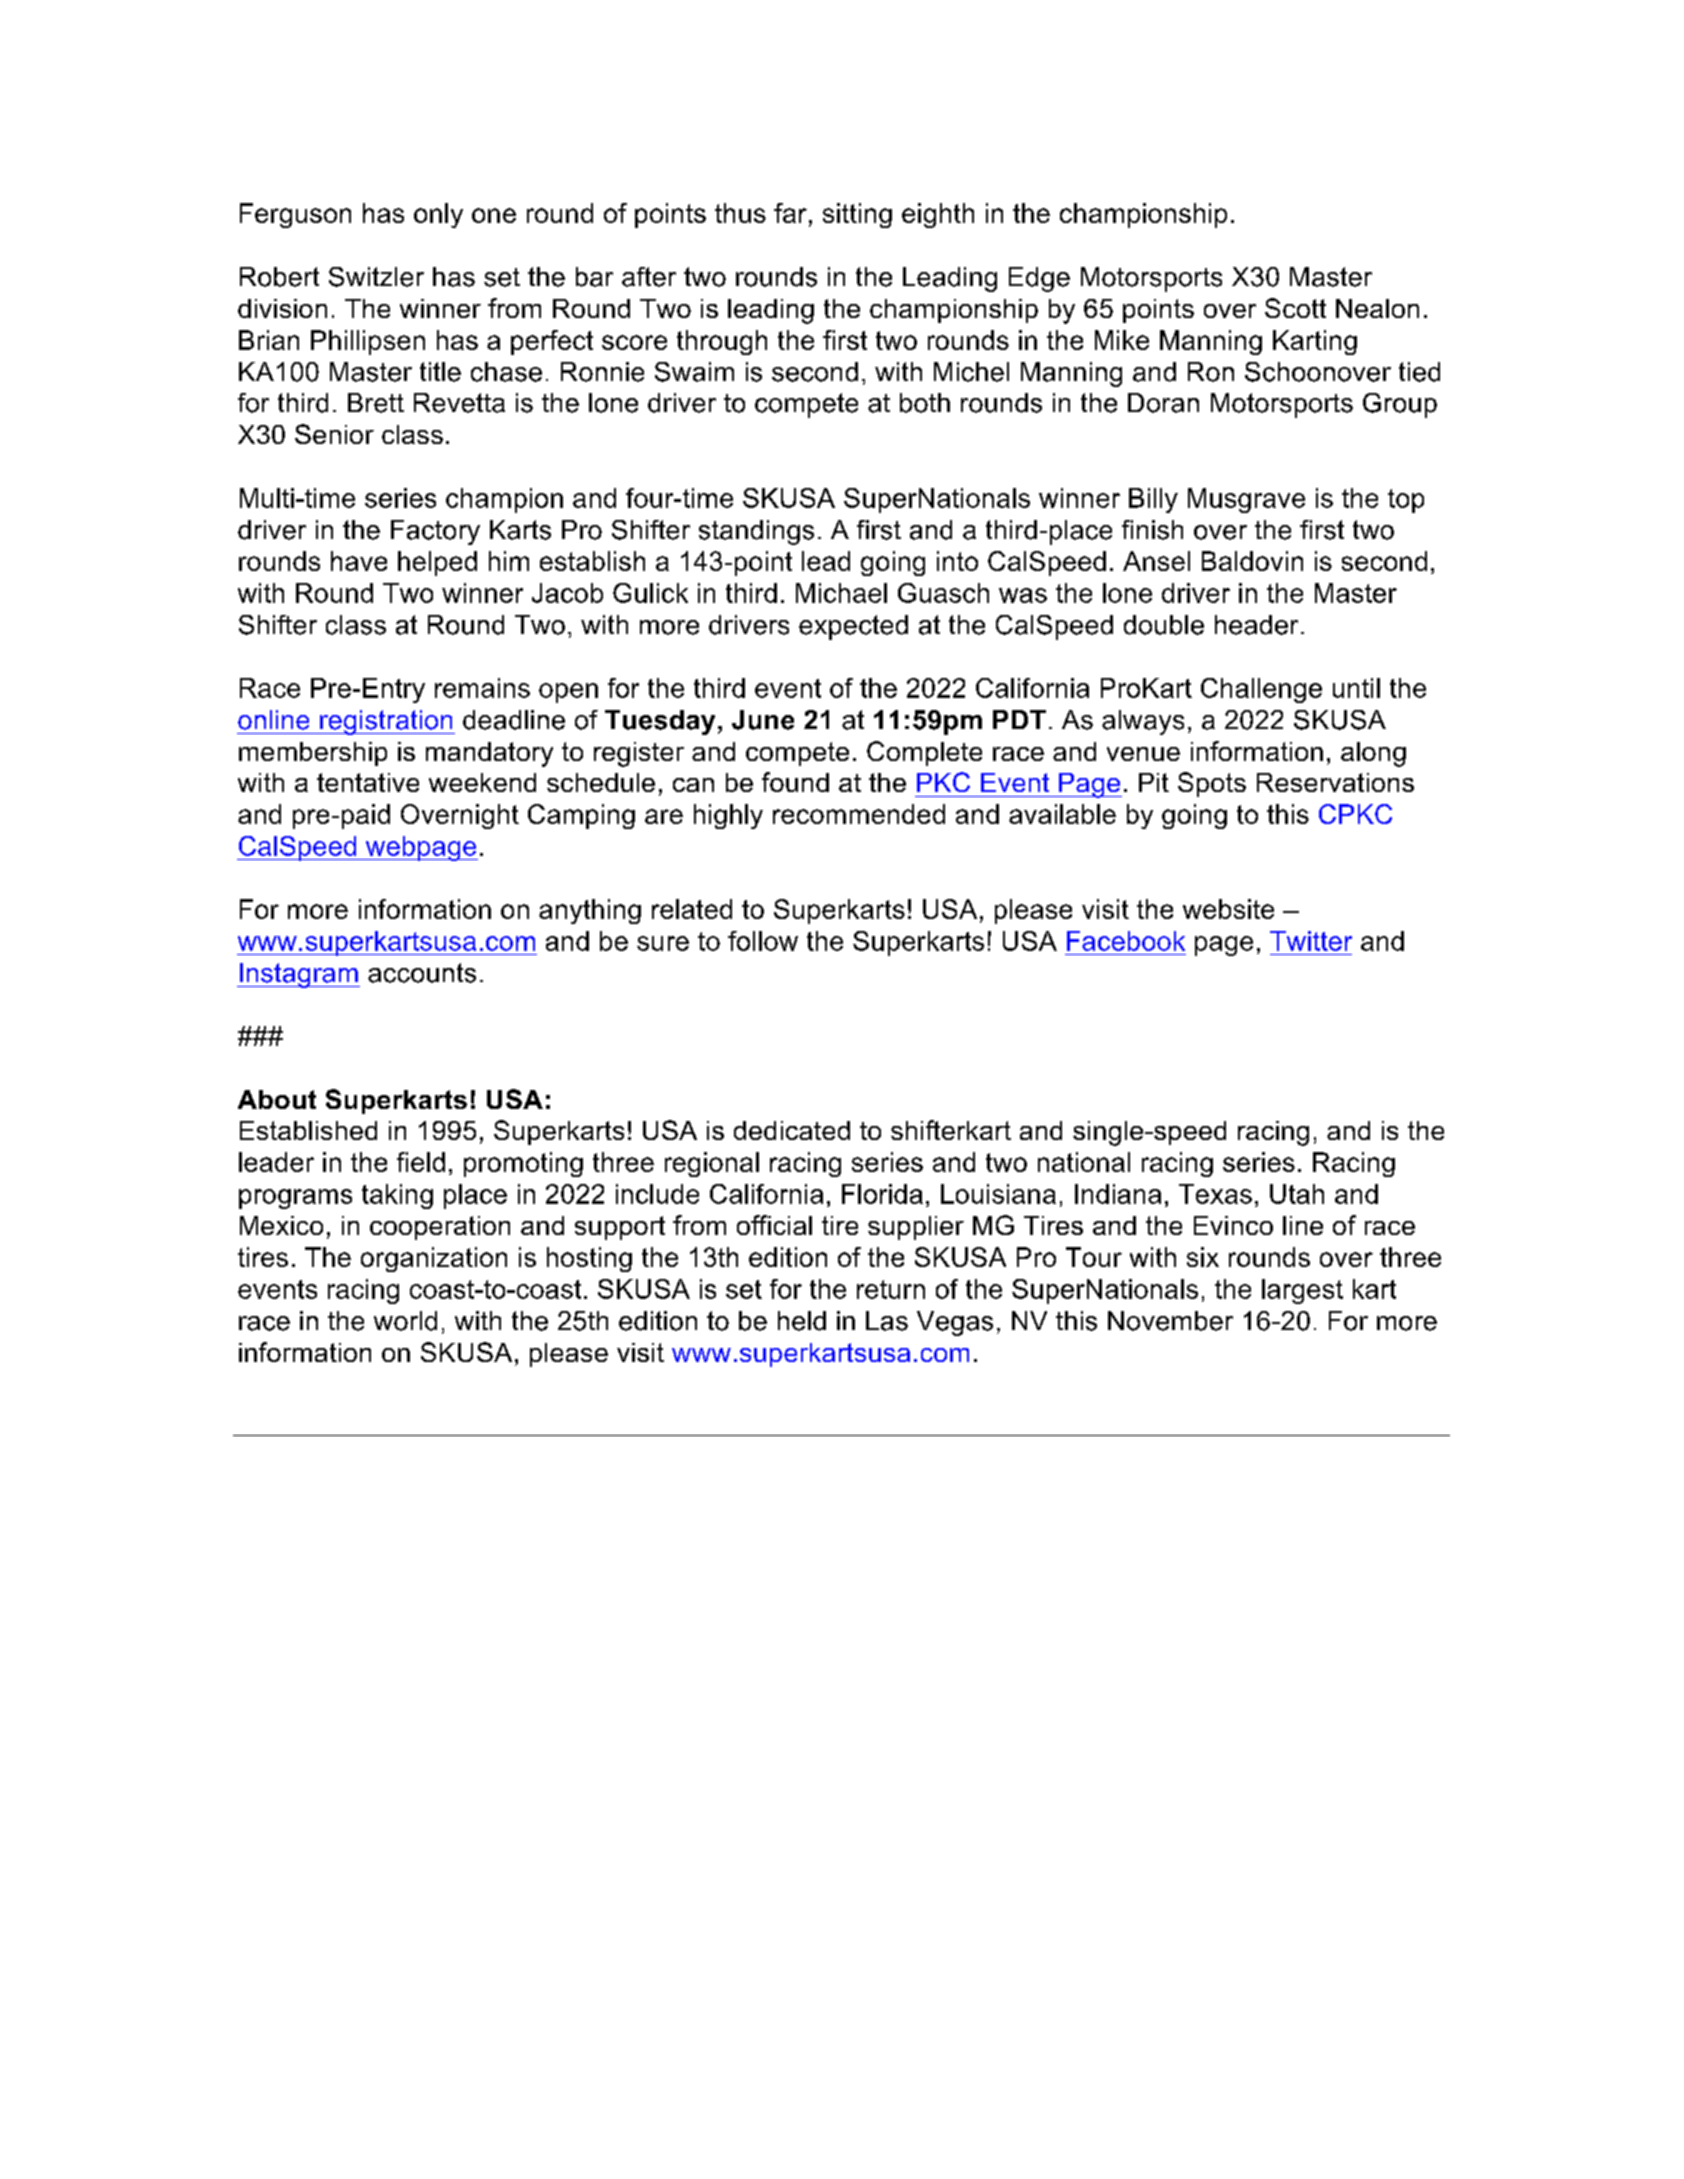 Image resolution: width=1684 pixels, height=2179 pixels. Describe the element at coordinates (763, 941) in the screenshot. I see `follow` at that location.
